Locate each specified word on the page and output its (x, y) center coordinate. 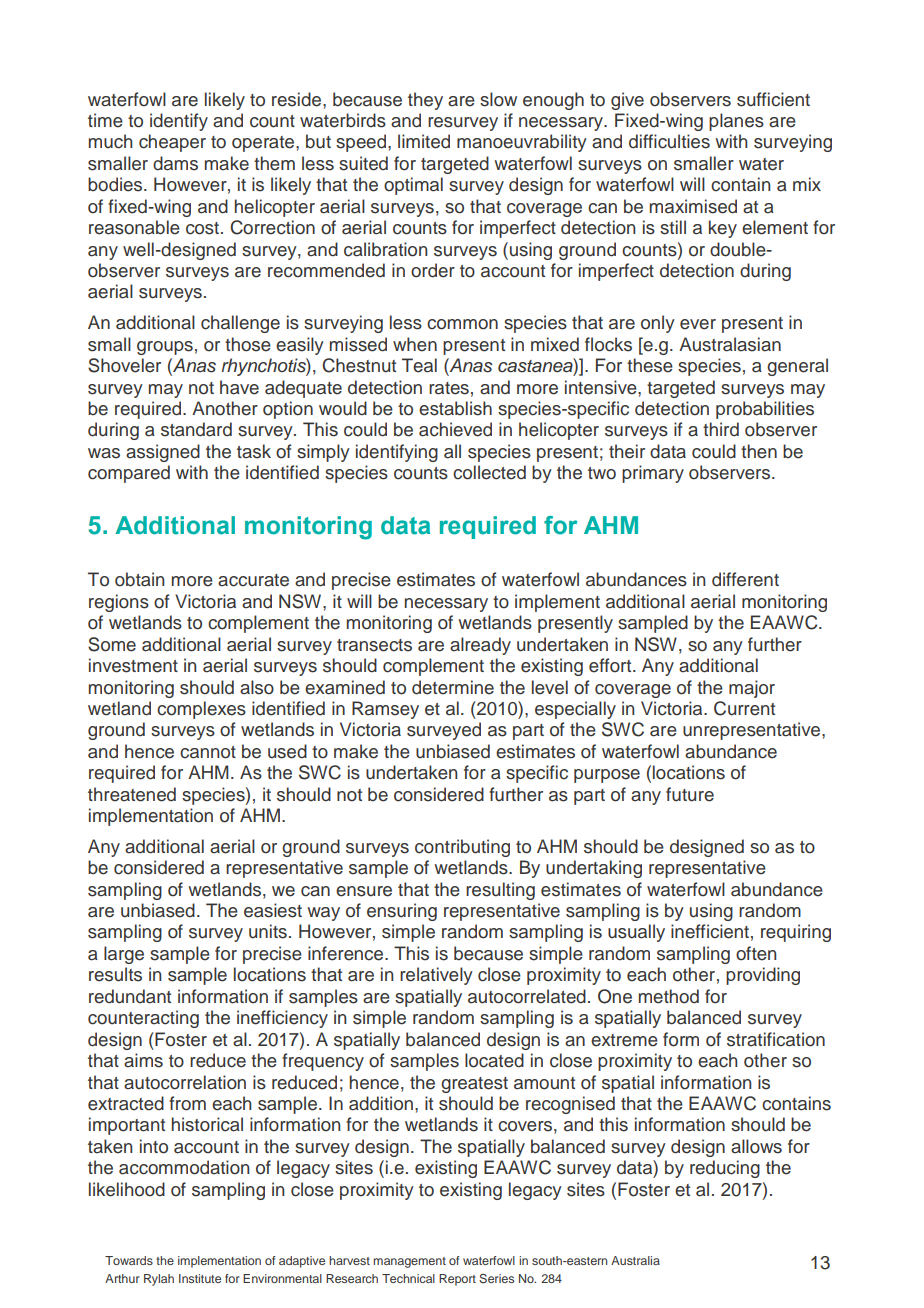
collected (489, 472)
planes (736, 122)
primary (653, 474)
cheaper (172, 143)
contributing (462, 848)
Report (457, 1280)
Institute (200, 1278)
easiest (273, 910)
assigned (163, 453)
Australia (635, 1260)
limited (424, 141)
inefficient (710, 931)
